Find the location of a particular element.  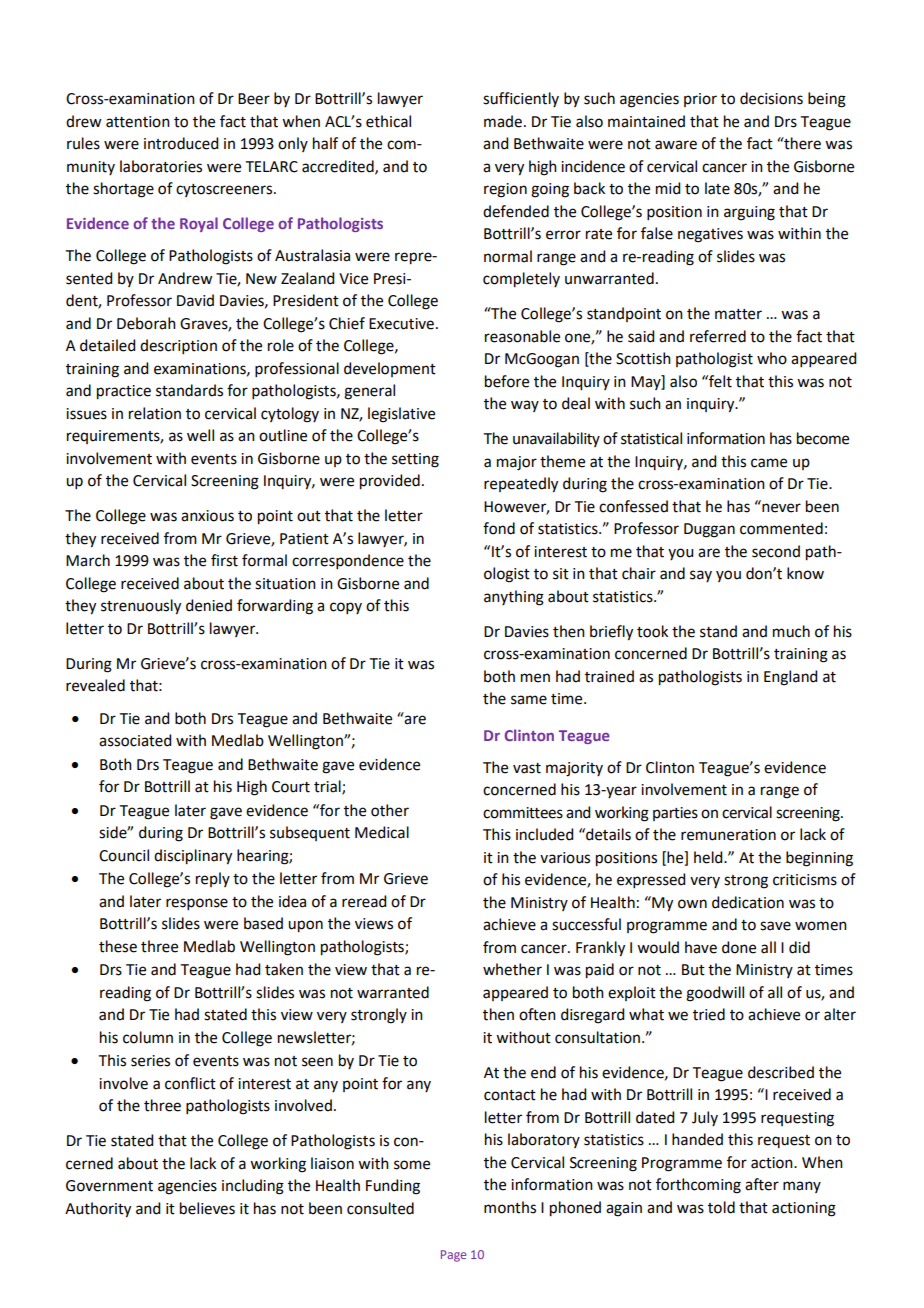

revealed is located at coordinates (95, 685).
